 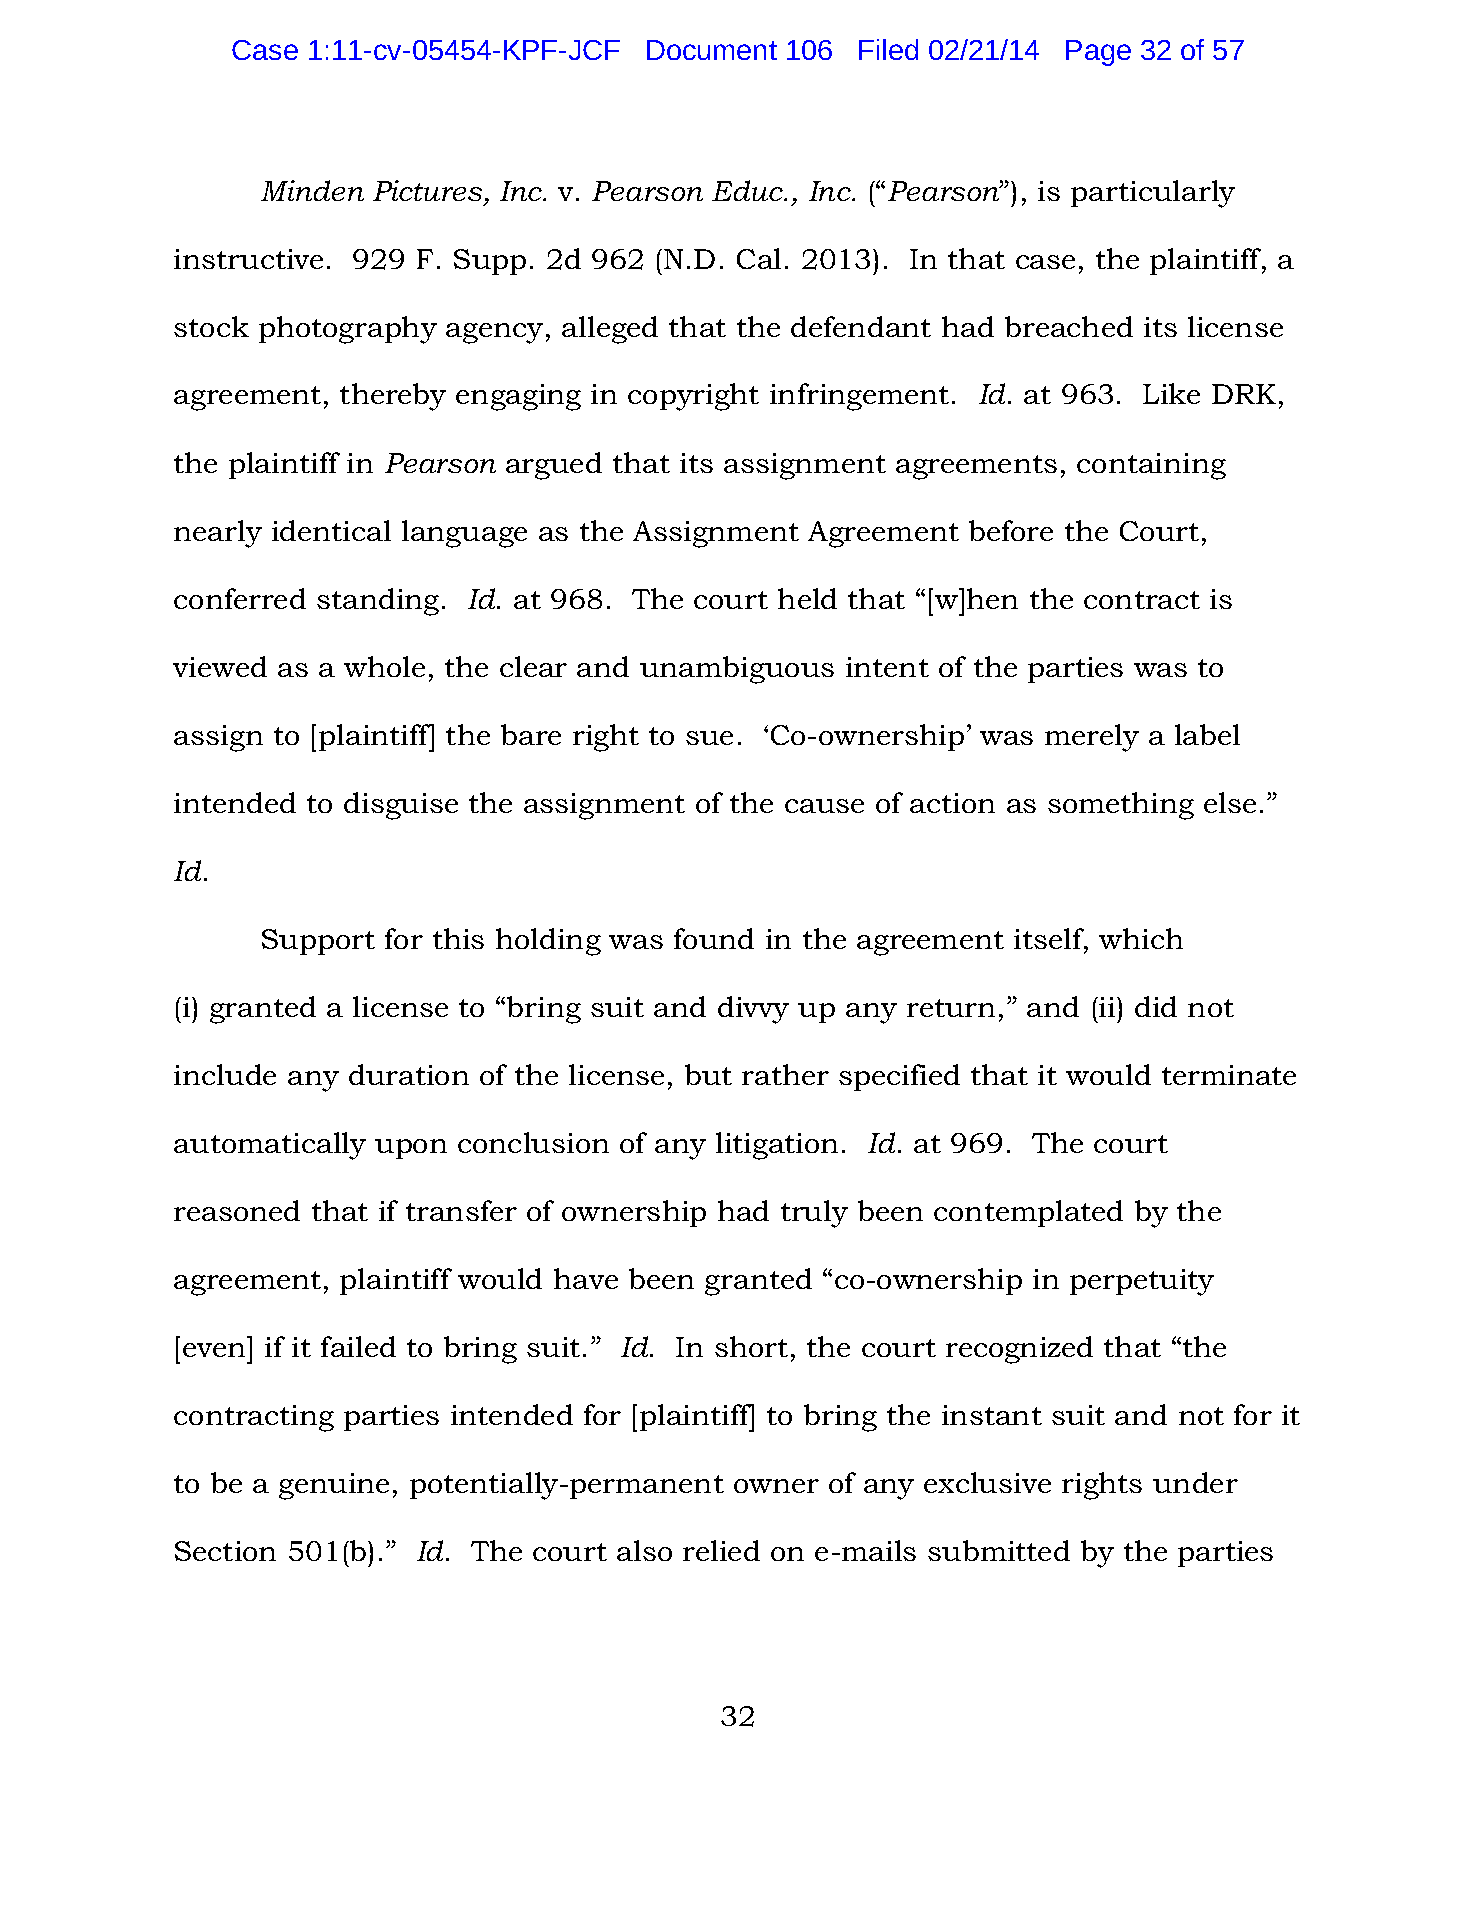 I want to click on Page, so click(x=1098, y=53).
